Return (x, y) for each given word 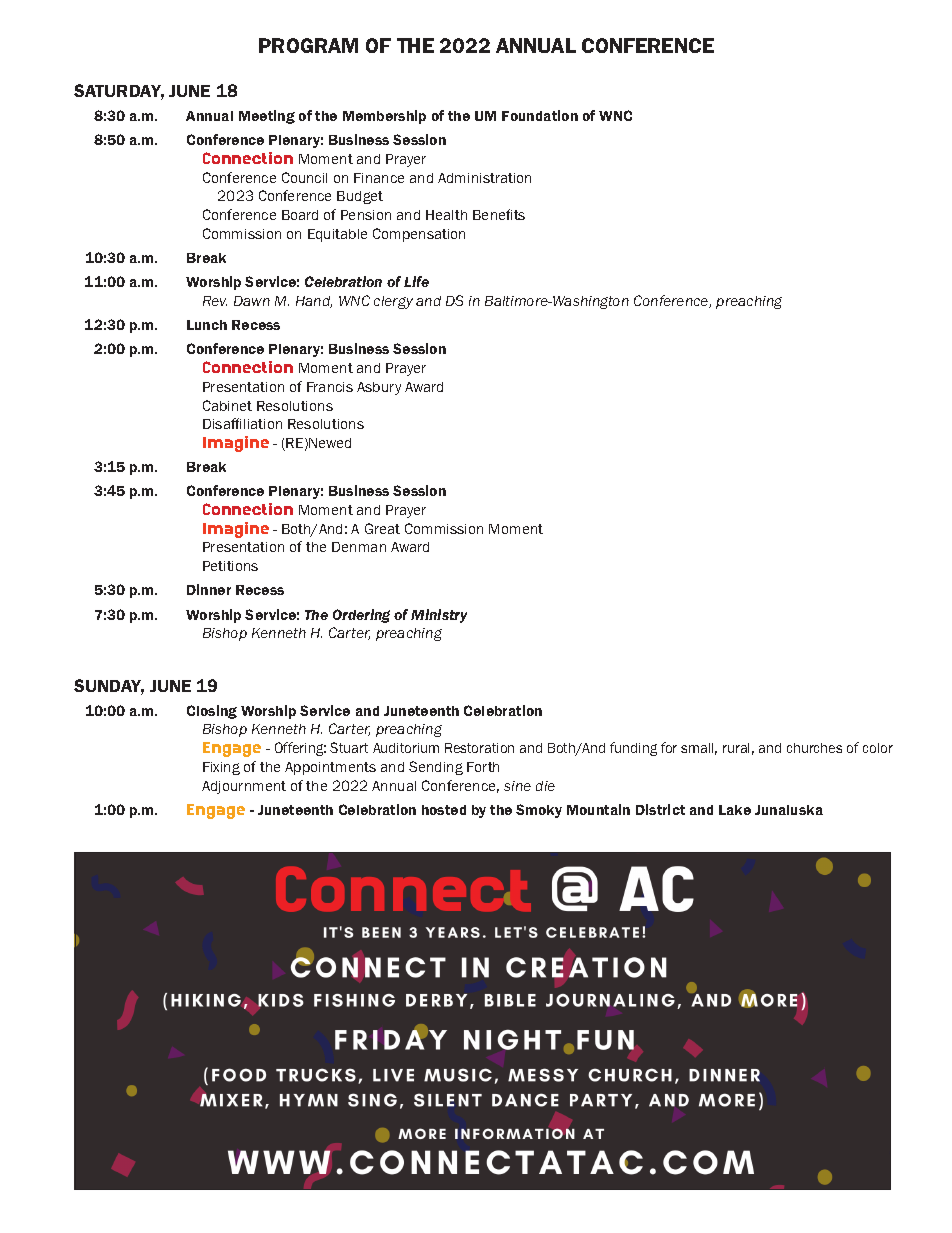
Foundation (540, 115)
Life (416, 281)
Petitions (230, 566)
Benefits (499, 214)
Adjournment (244, 787)
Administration (484, 178)
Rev (215, 301)
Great (382, 528)
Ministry (439, 616)
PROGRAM (308, 45)
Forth (483, 767)
